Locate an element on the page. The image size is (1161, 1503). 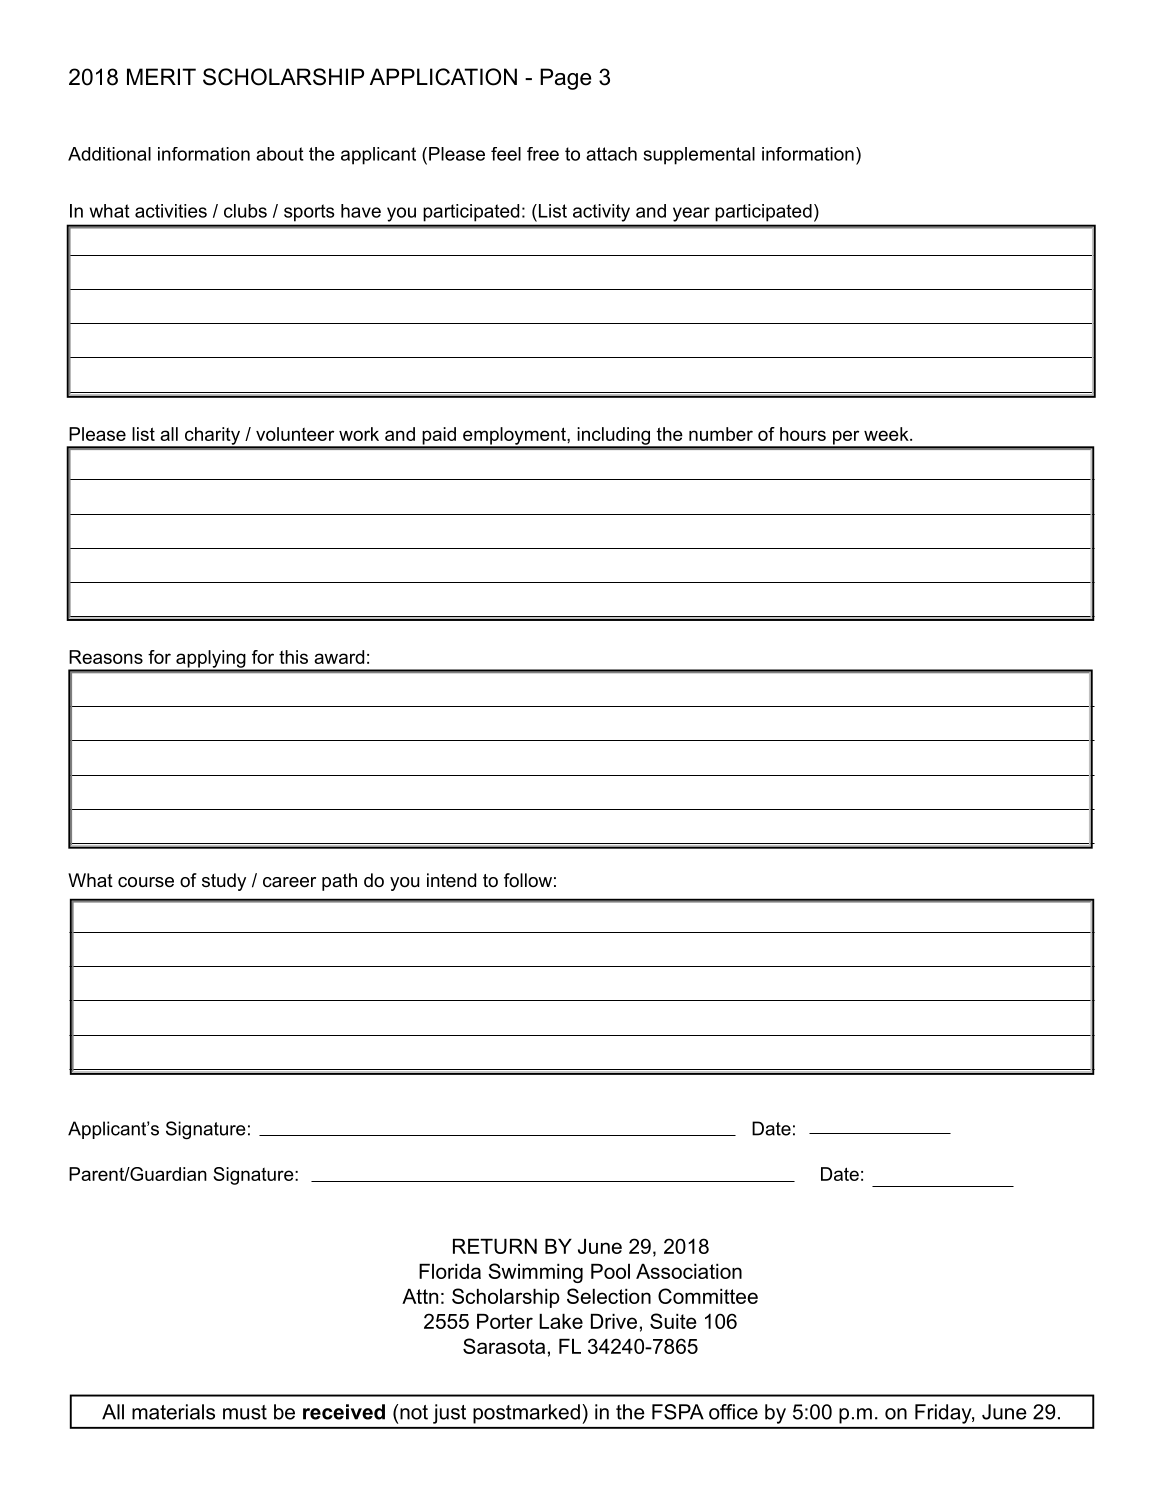
materials is located at coordinates (173, 1412).
